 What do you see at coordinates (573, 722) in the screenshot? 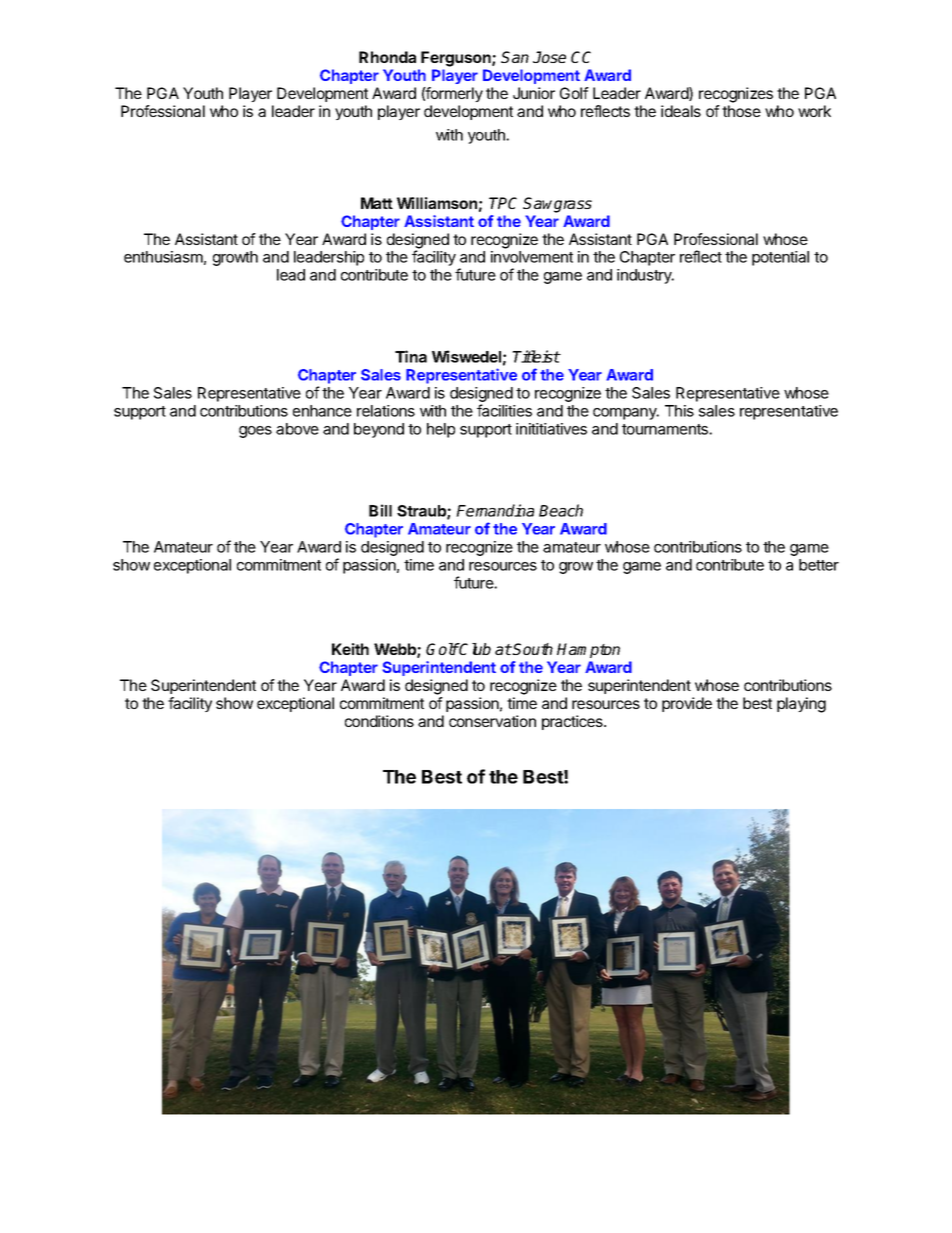
I see `practices` at bounding box center [573, 722].
